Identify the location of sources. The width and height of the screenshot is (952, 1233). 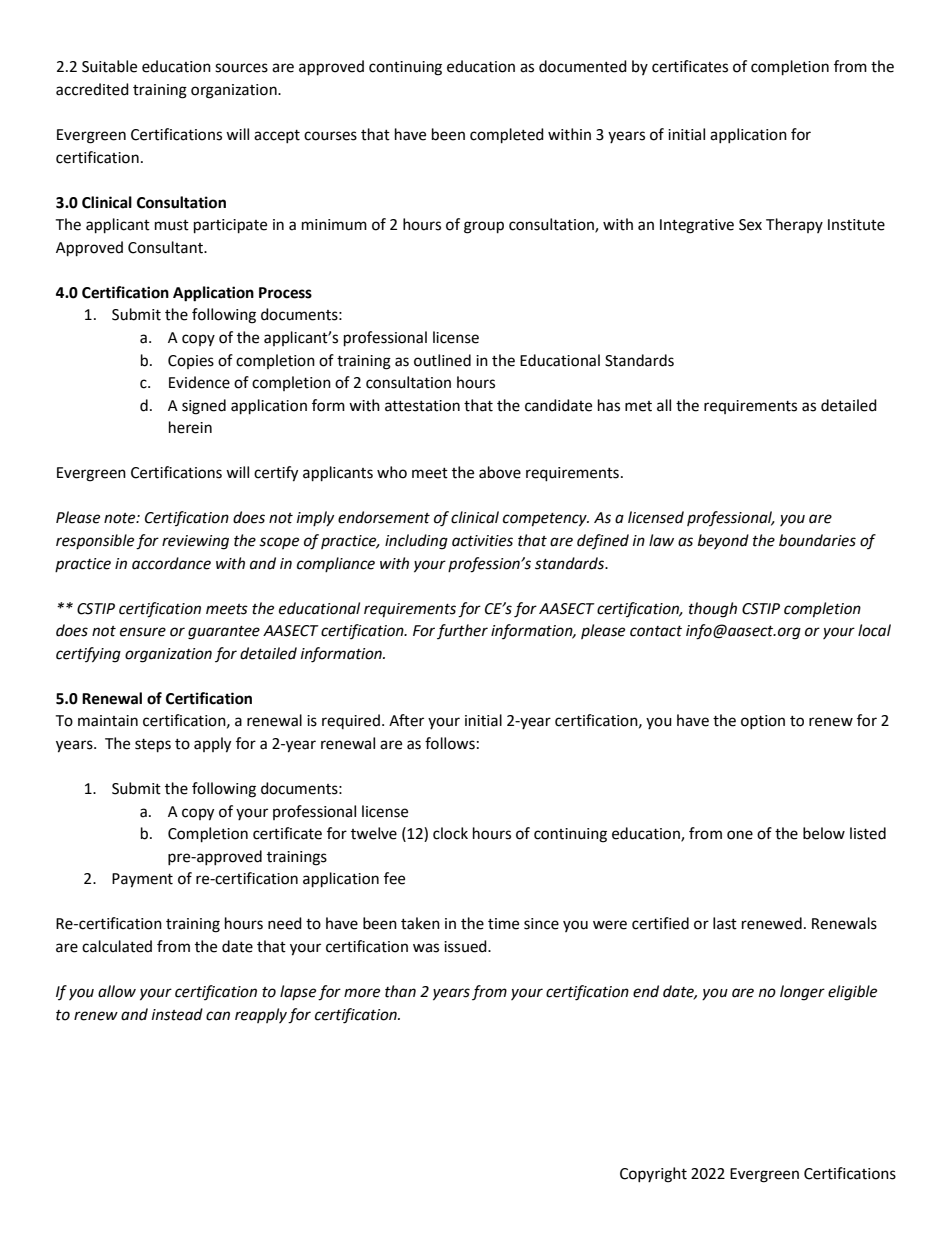
(241, 68).
